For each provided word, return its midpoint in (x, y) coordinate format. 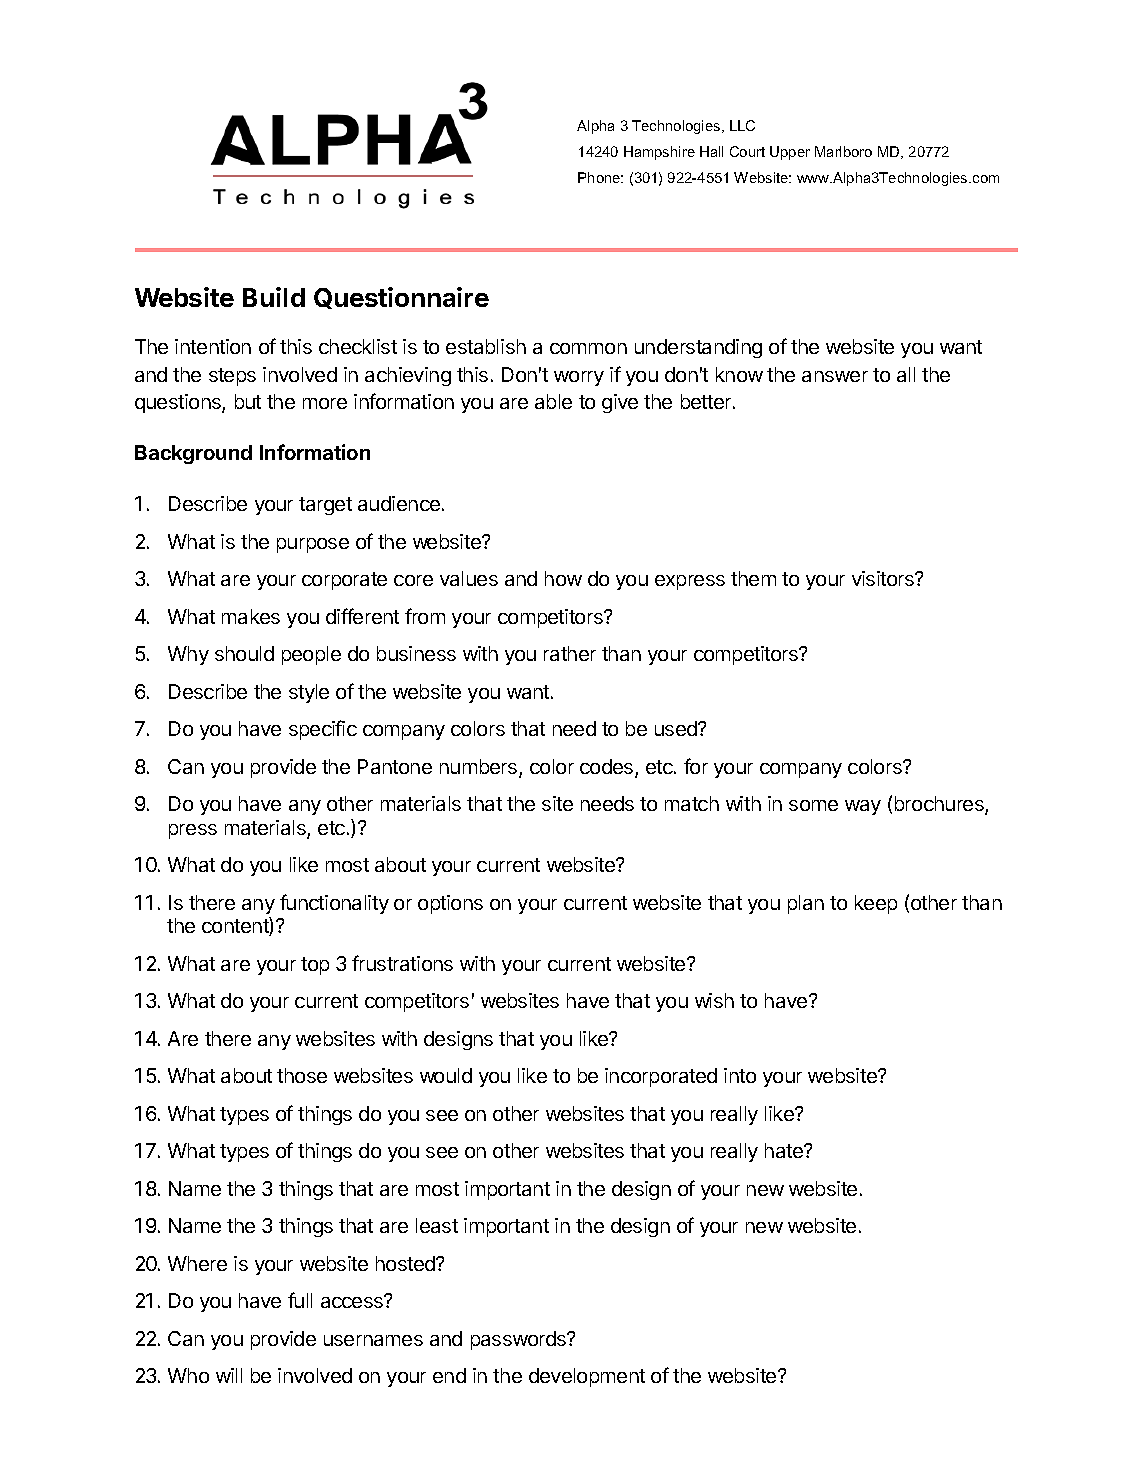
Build (274, 297)
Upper (790, 153)
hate (785, 1150)
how (563, 578)
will (229, 1375)
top (315, 966)
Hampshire (659, 153)
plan (806, 904)
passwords (520, 1340)
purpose (313, 545)
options (450, 904)
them (753, 578)
